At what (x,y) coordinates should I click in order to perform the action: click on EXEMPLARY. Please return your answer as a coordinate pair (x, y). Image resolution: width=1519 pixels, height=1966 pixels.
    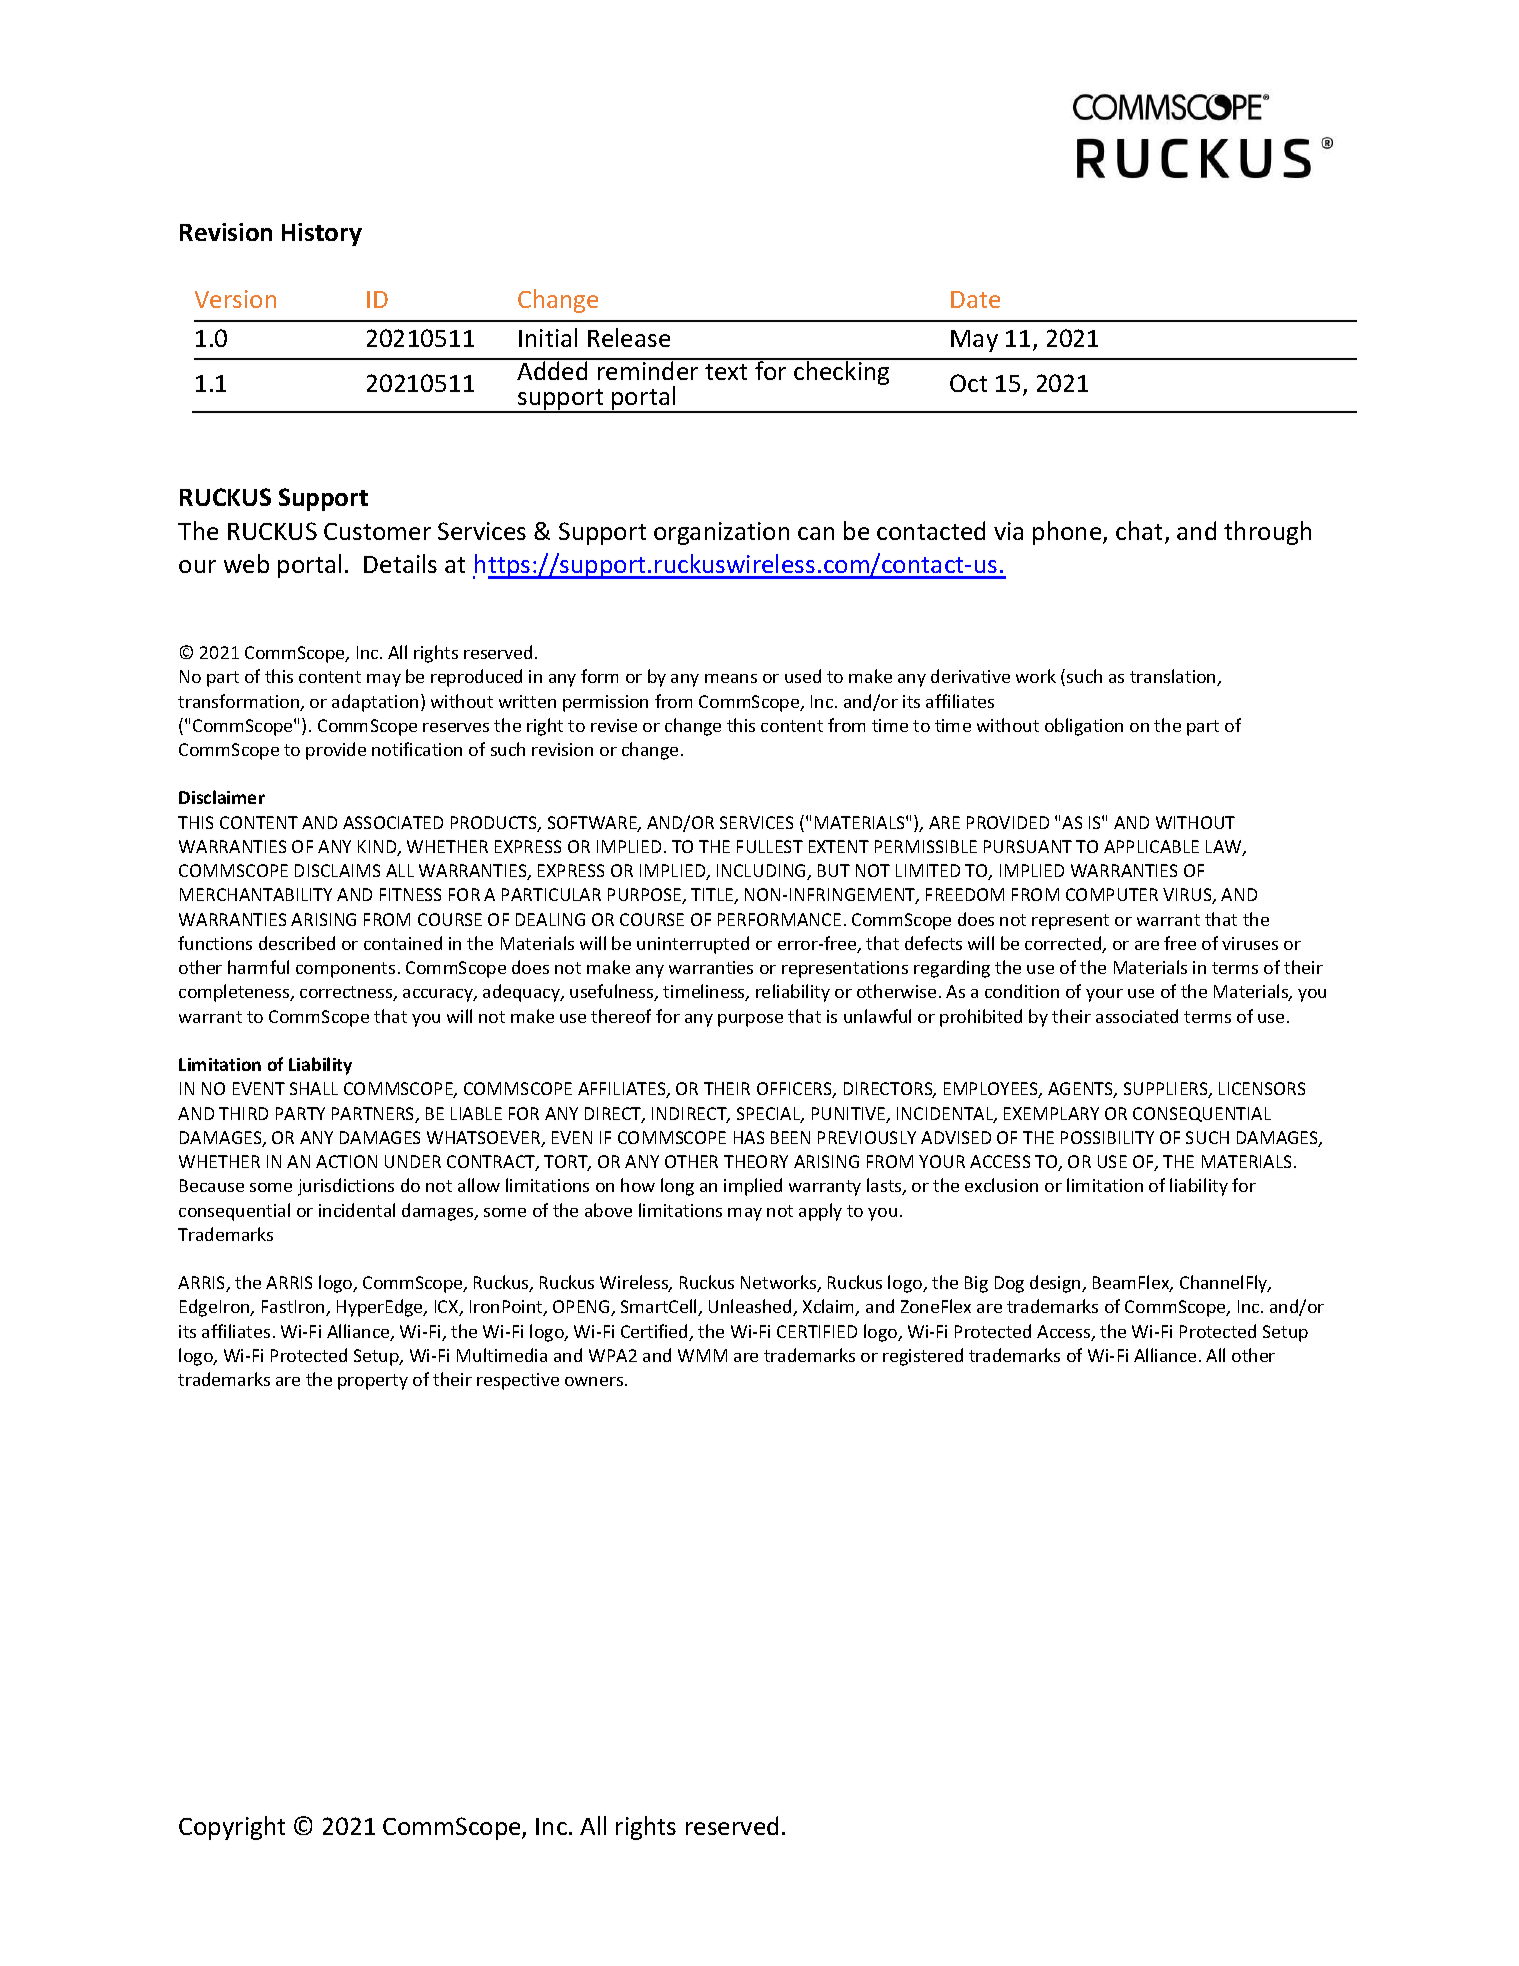
    Looking at the image, I should click on (1051, 1113).
